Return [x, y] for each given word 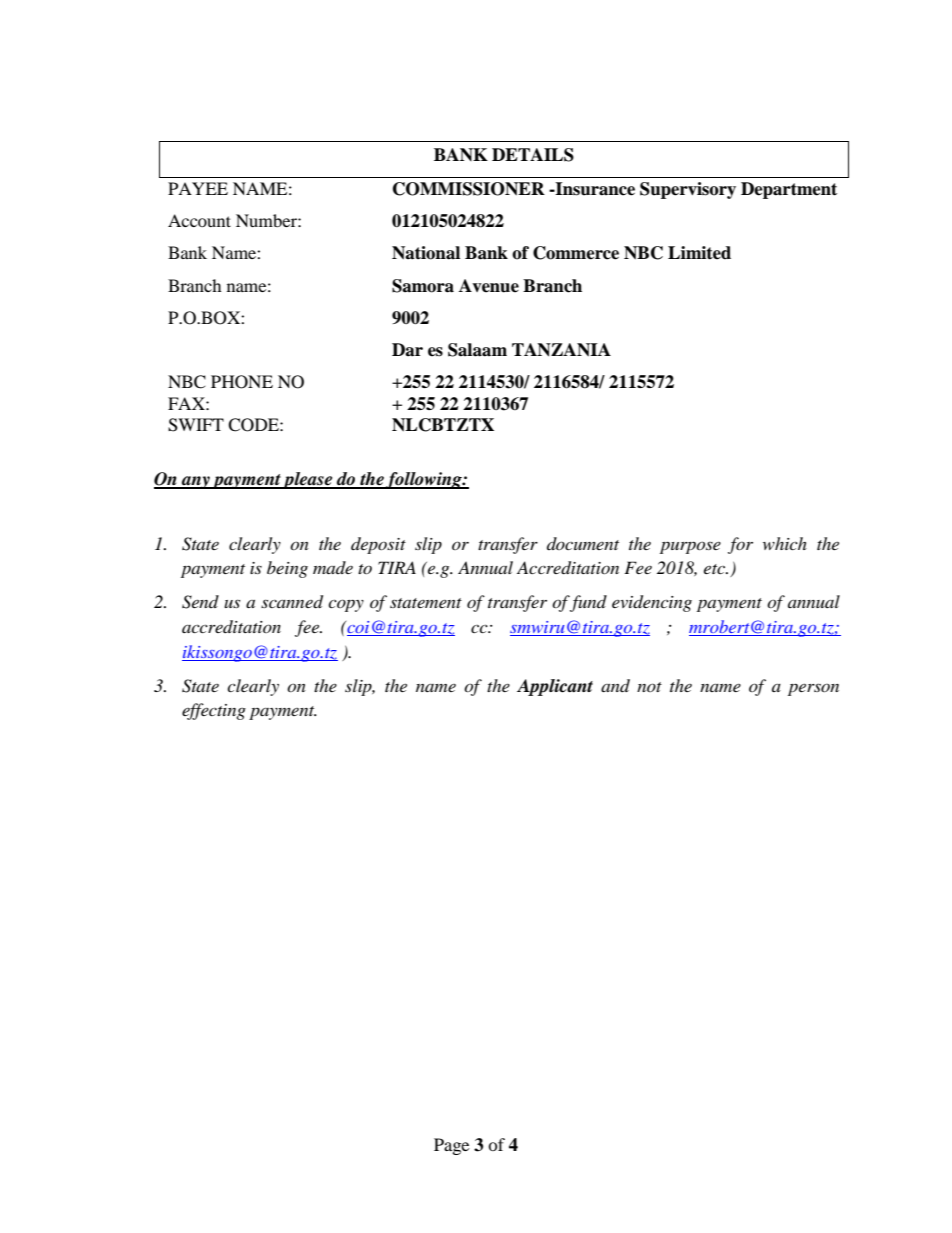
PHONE [242, 382]
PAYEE [198, 188]
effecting [214, 711]
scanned [292, 602]
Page [451, 1146]
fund [588, 603]
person [813, 689]
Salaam [477, 350]
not [649, 687]
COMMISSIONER [469, 189]
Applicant [555, 687]
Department [789, 190]
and [615, 685]
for [740, 545]
